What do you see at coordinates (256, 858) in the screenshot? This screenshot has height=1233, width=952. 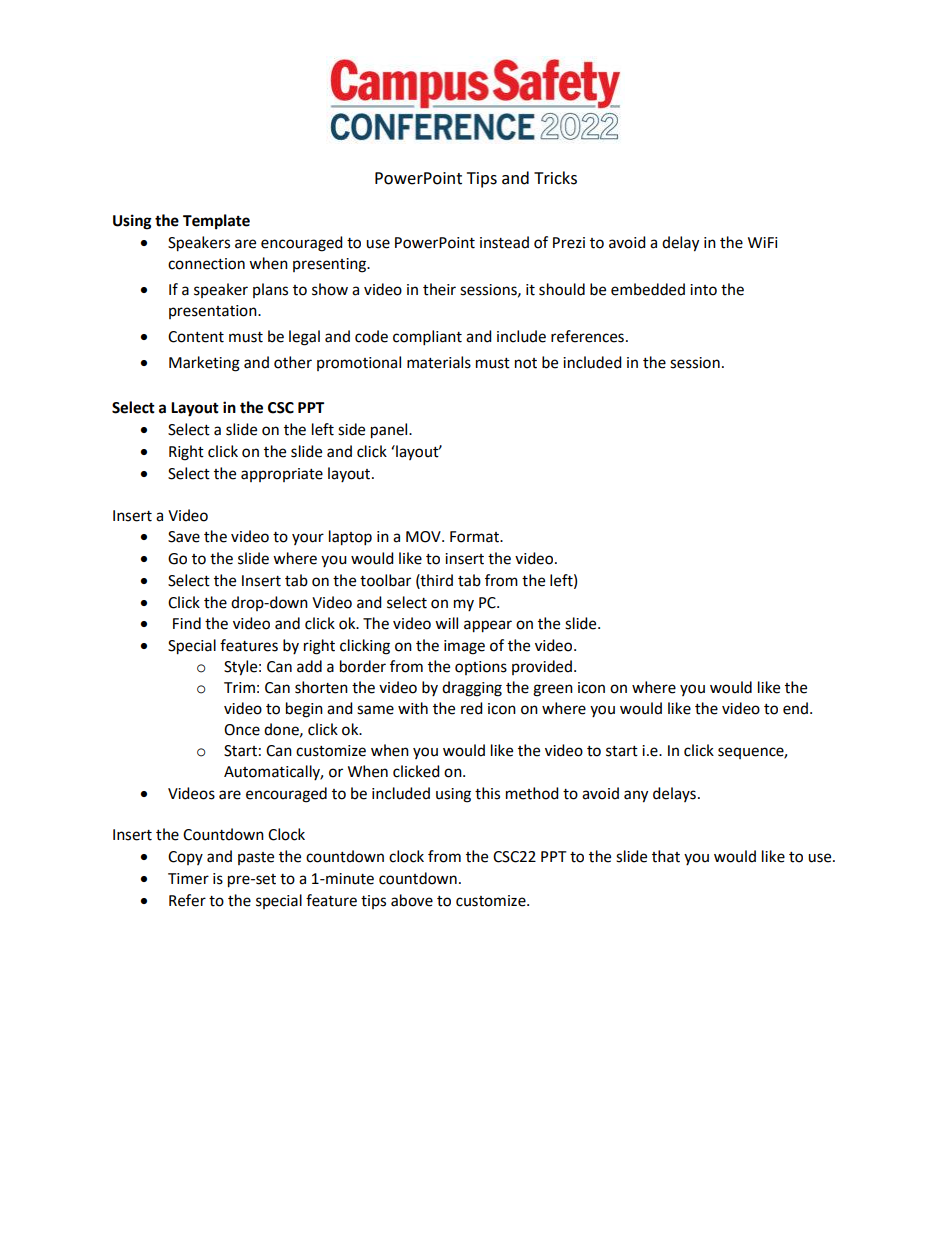 I see `paste` at bounding box center [256, 858].
